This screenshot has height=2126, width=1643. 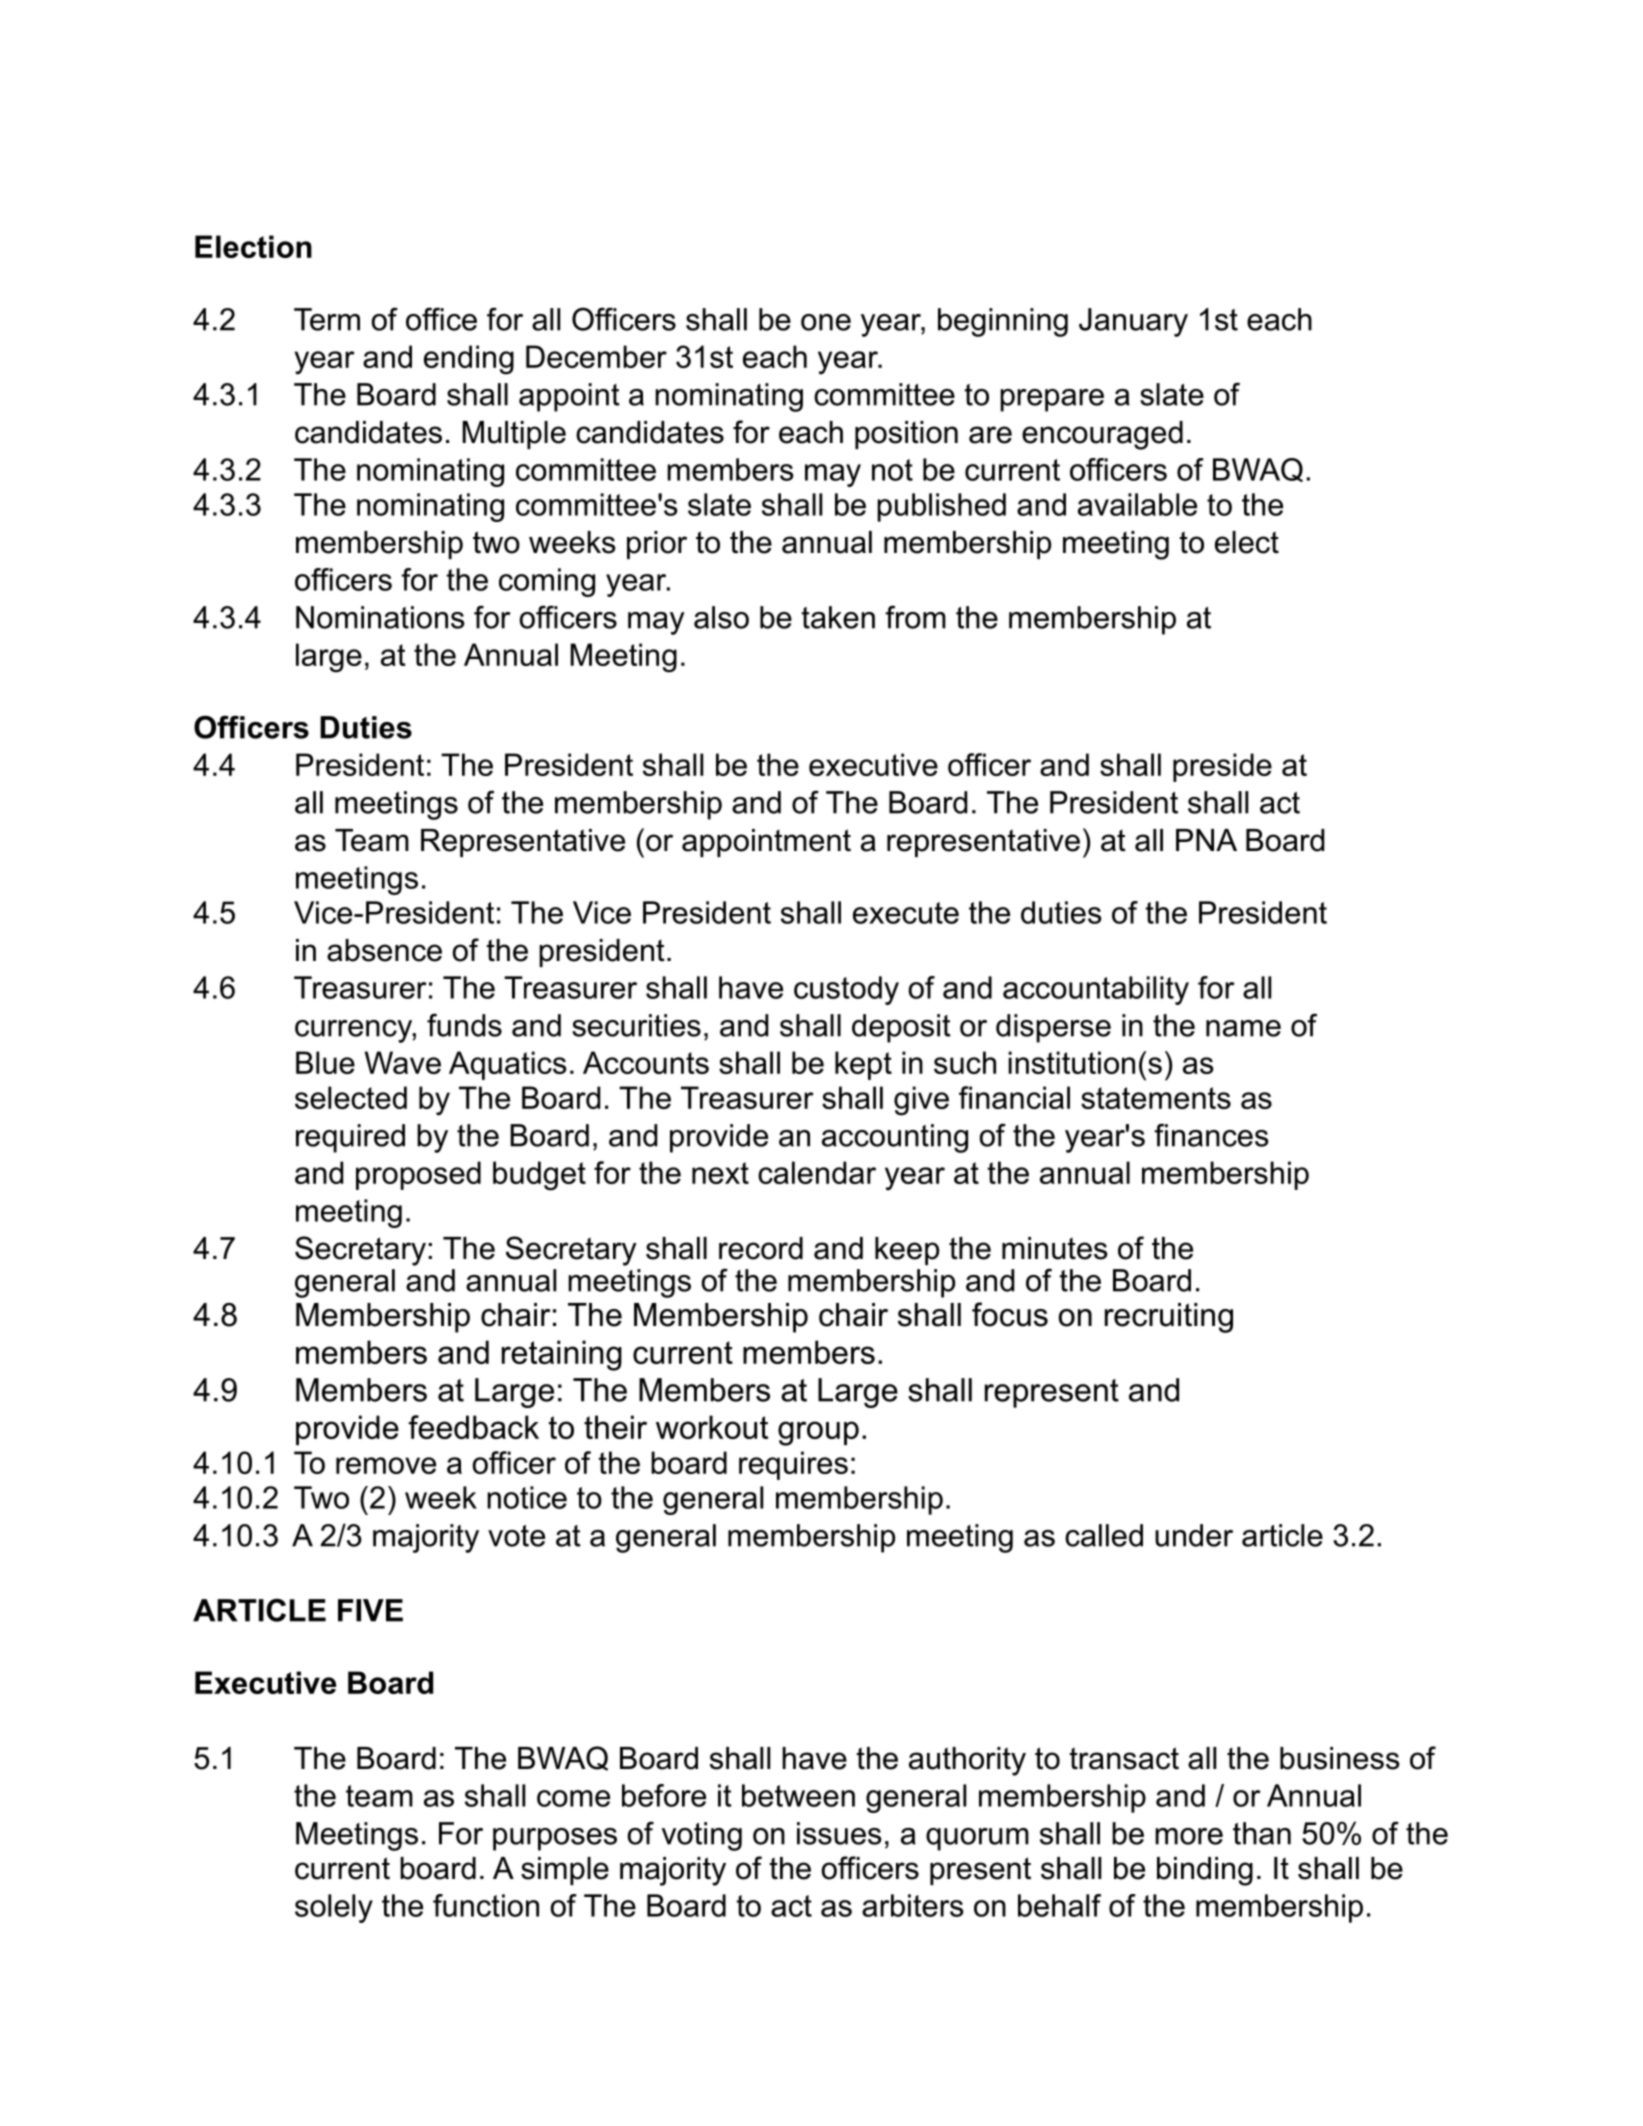 I want to click on ending, so click(x=469, y=360).
